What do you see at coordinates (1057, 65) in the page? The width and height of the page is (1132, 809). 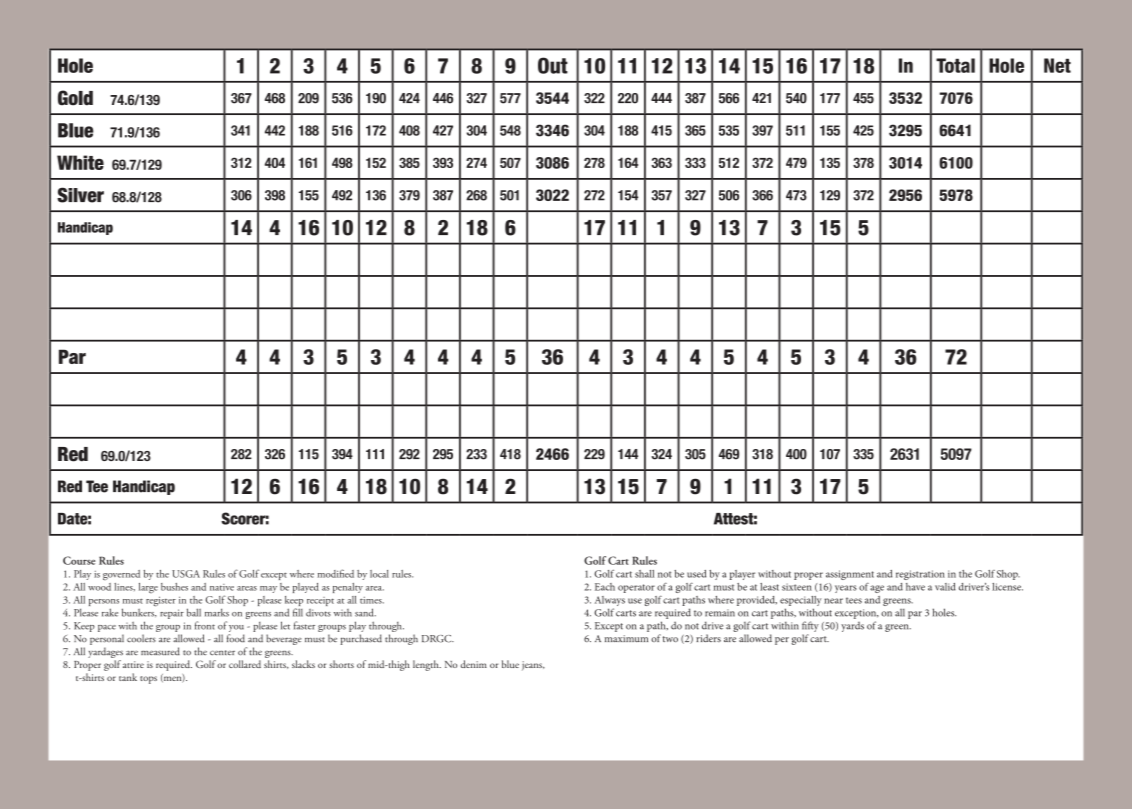 I see `Net` at bounding box center [1057, 65].
